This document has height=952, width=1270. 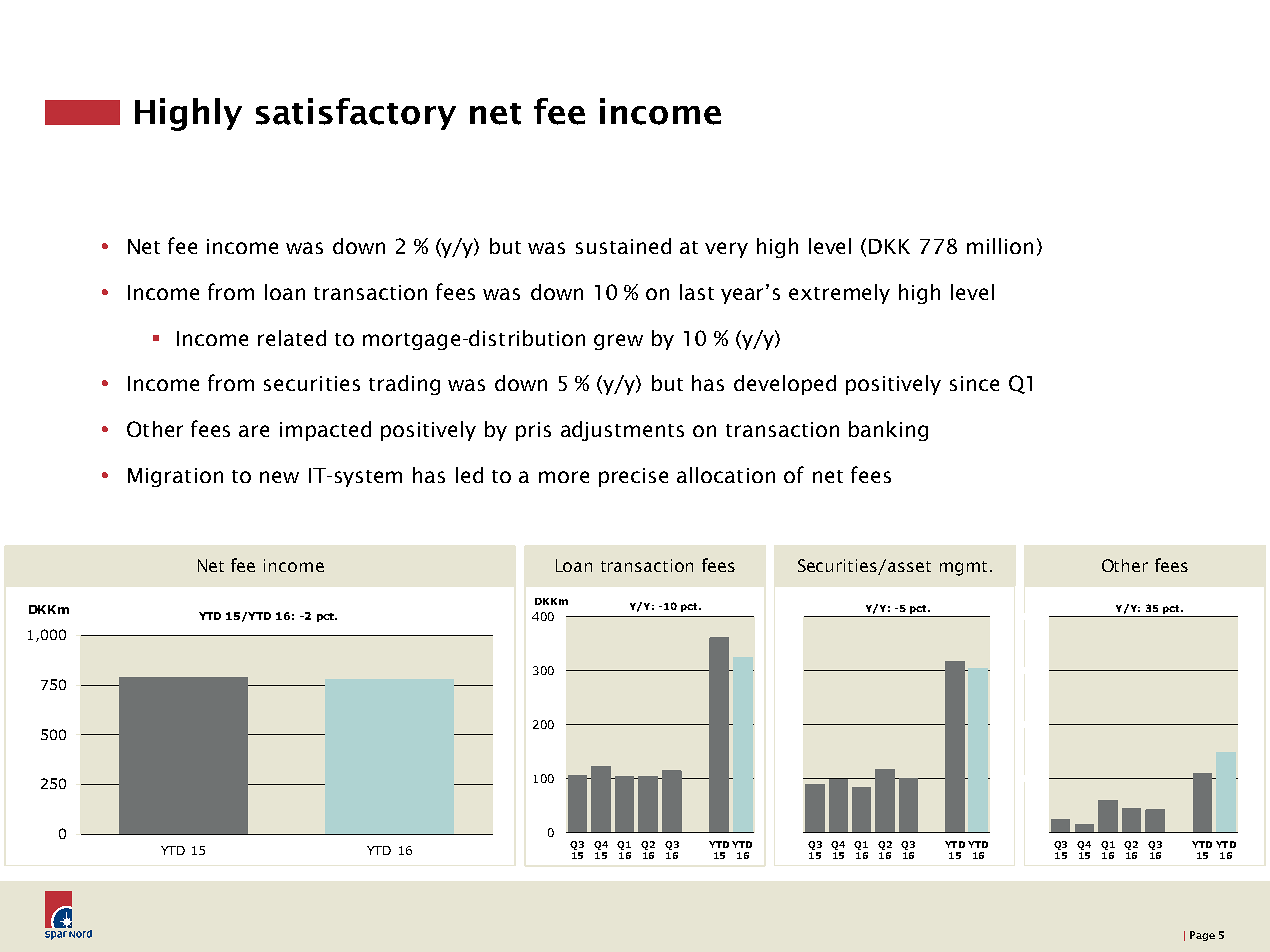 I want to click on Page, so click(x=1202, y=936).
